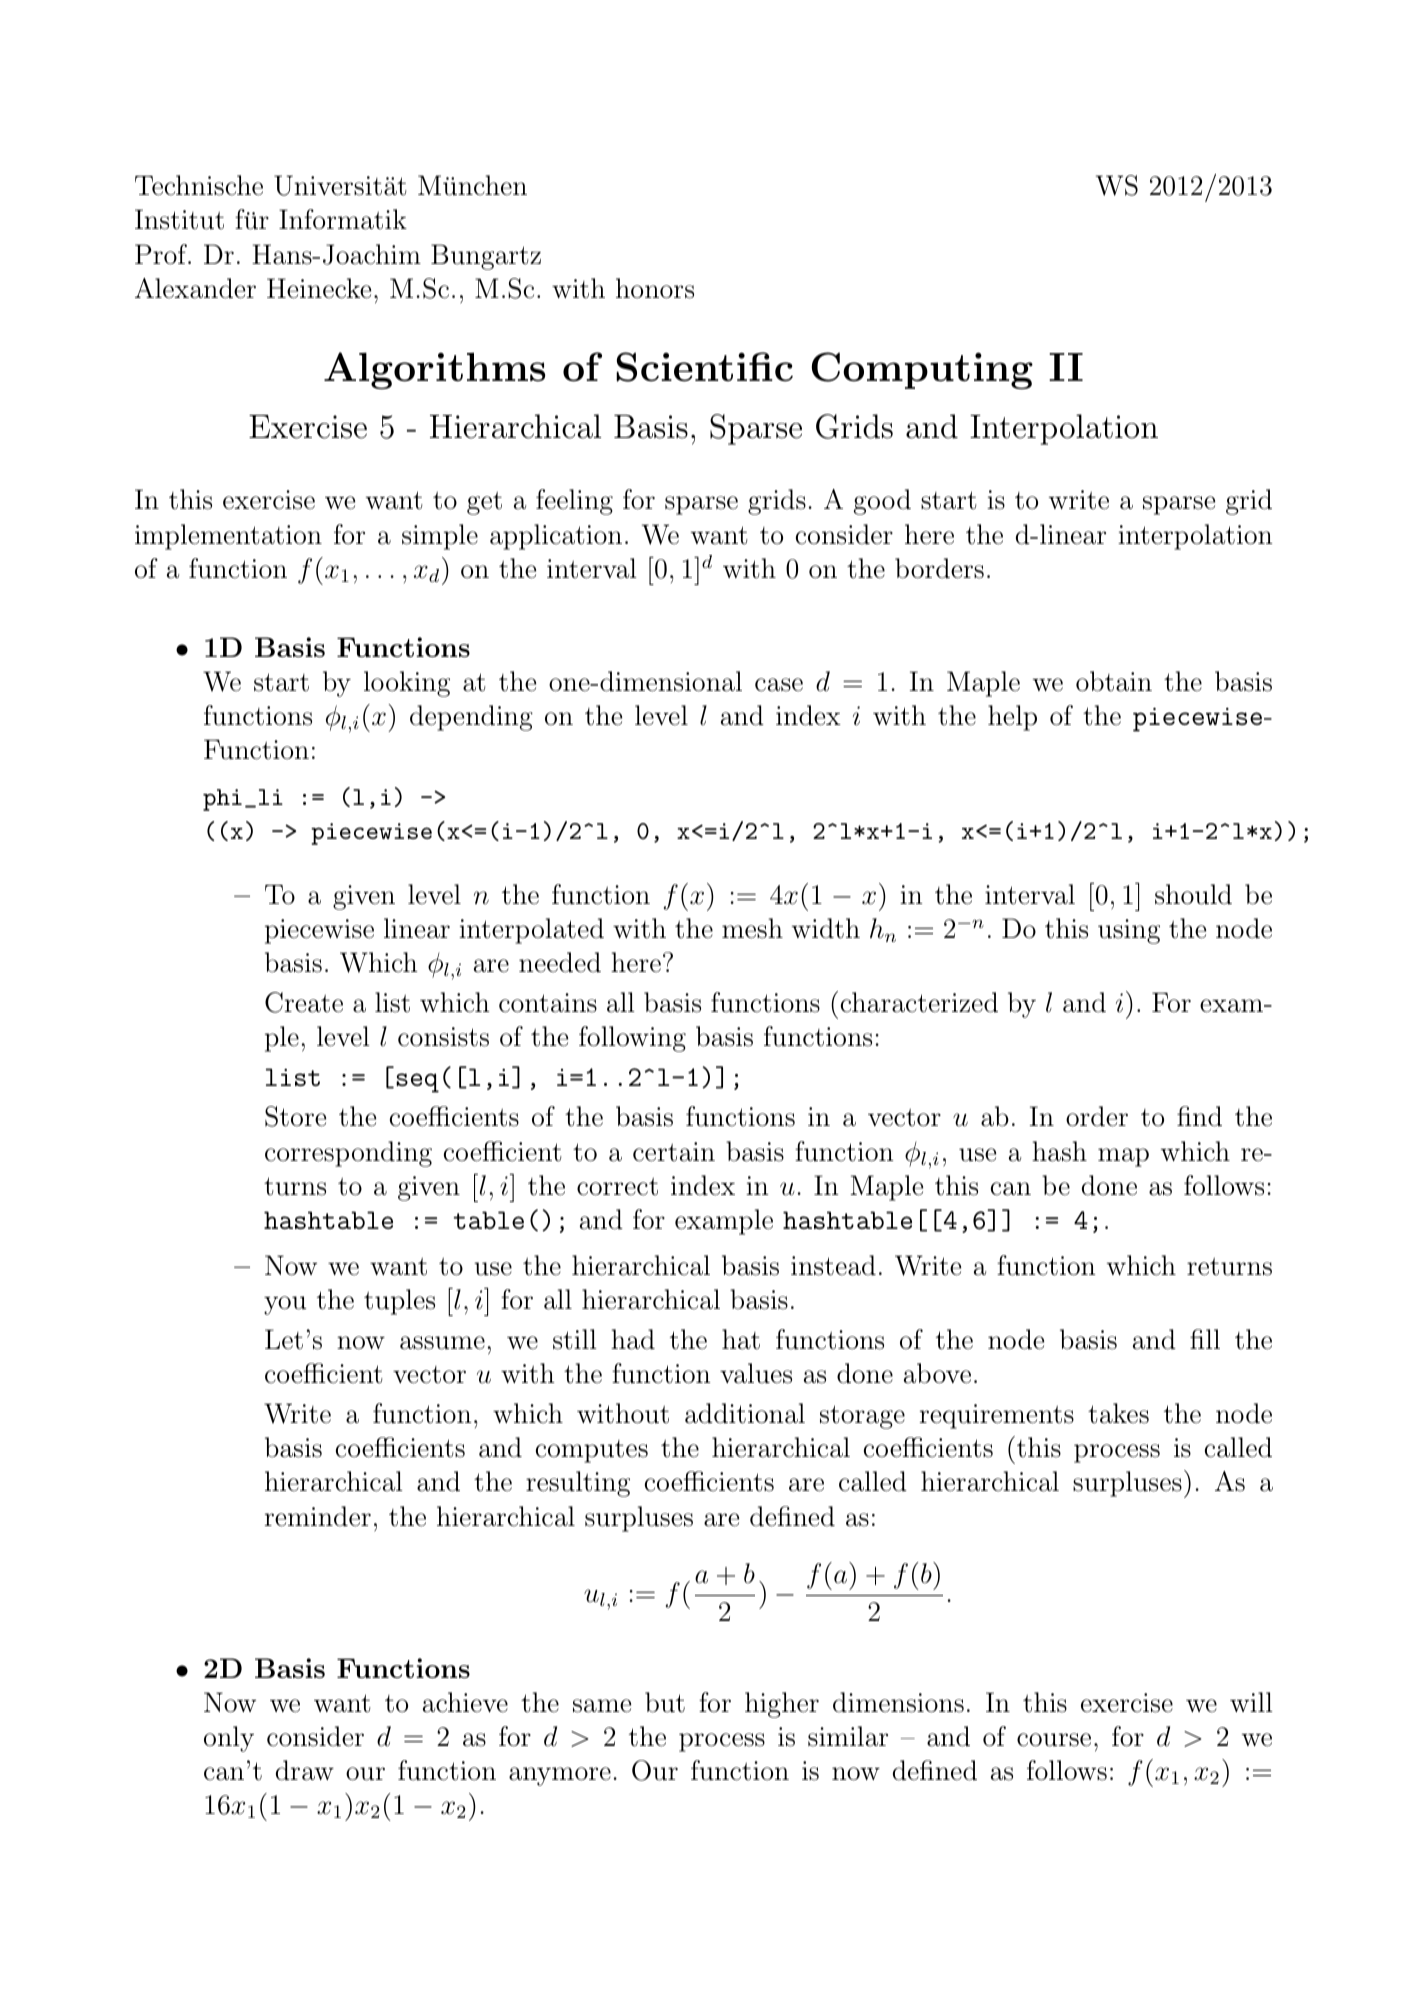 This document has width=1407, height=1990. Describe the element at coordinates (305, 1770) in the document. I see `draw` at that location.
